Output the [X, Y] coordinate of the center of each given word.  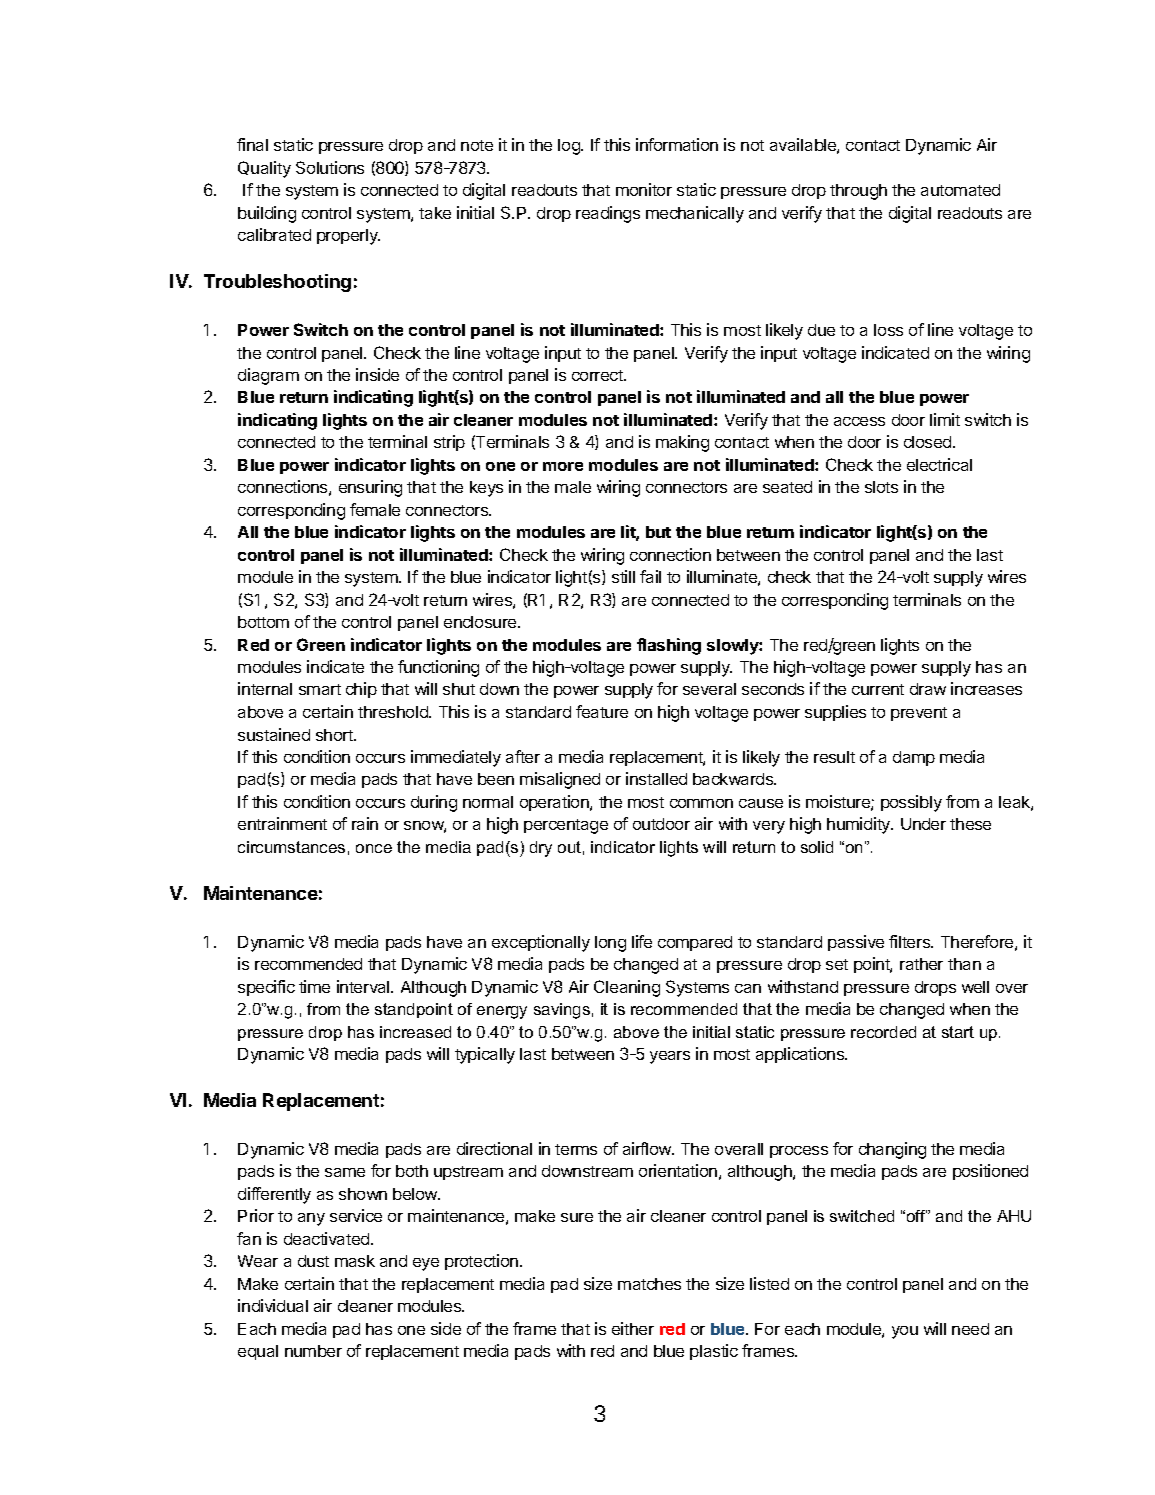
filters [911, 941]
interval [364, 986]
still [623, 576]
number [313, 1351]
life [642, 941]
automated [960, 190]
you [905, 1332]
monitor [644, 189]
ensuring [370, 488]
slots [881, 487]
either [633, 1328]
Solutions [330, 167]
